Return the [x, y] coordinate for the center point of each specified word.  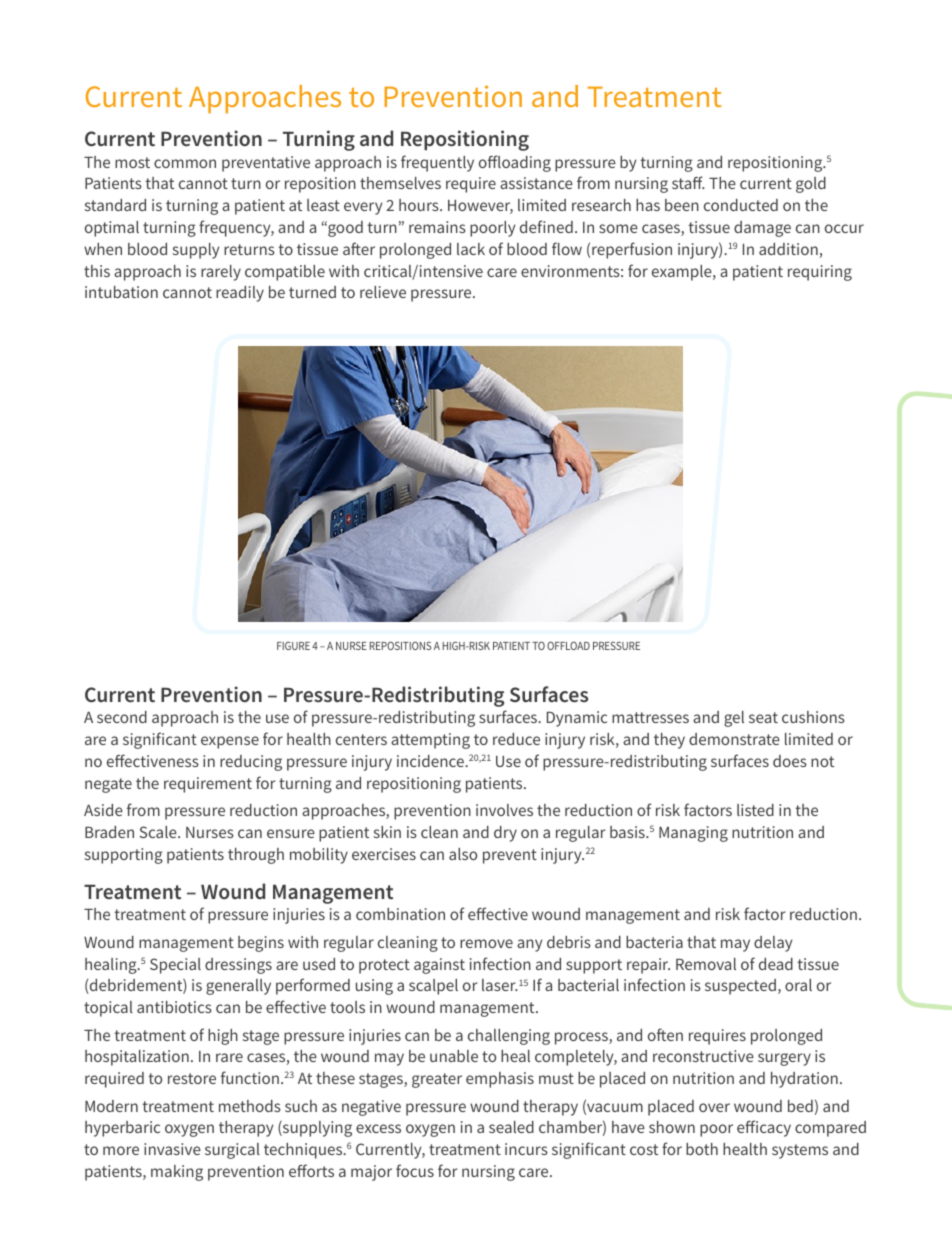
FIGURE [293, 645]
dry [505, 834]
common [185, 163]
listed [755, 810]
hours [420, 205]
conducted [741, 205]
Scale [159, 832]
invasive [172, 1149]
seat [763, 717]
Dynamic [577, 719]
